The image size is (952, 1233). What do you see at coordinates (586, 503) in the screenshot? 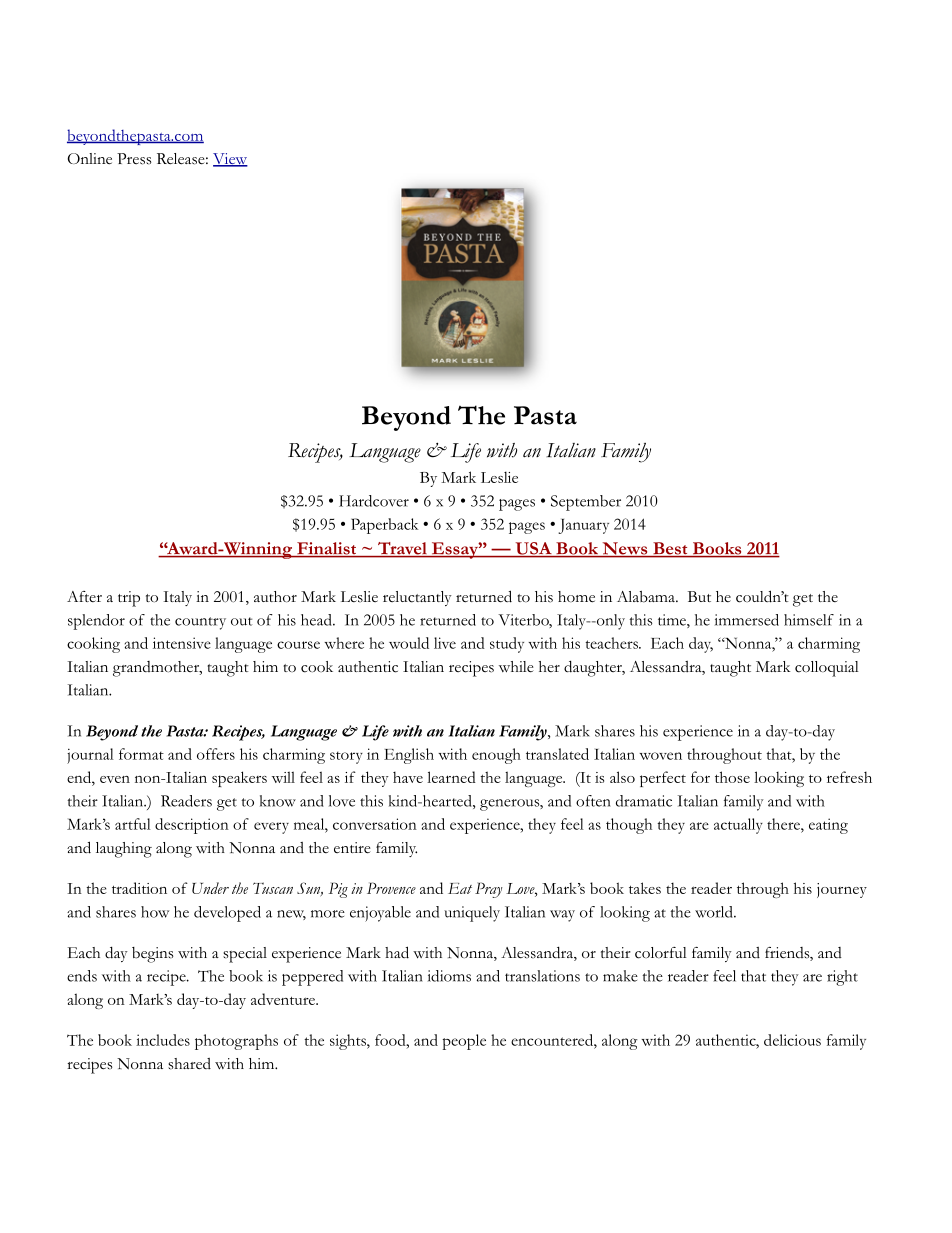
I see `September` at bounding box center [586, 503].
